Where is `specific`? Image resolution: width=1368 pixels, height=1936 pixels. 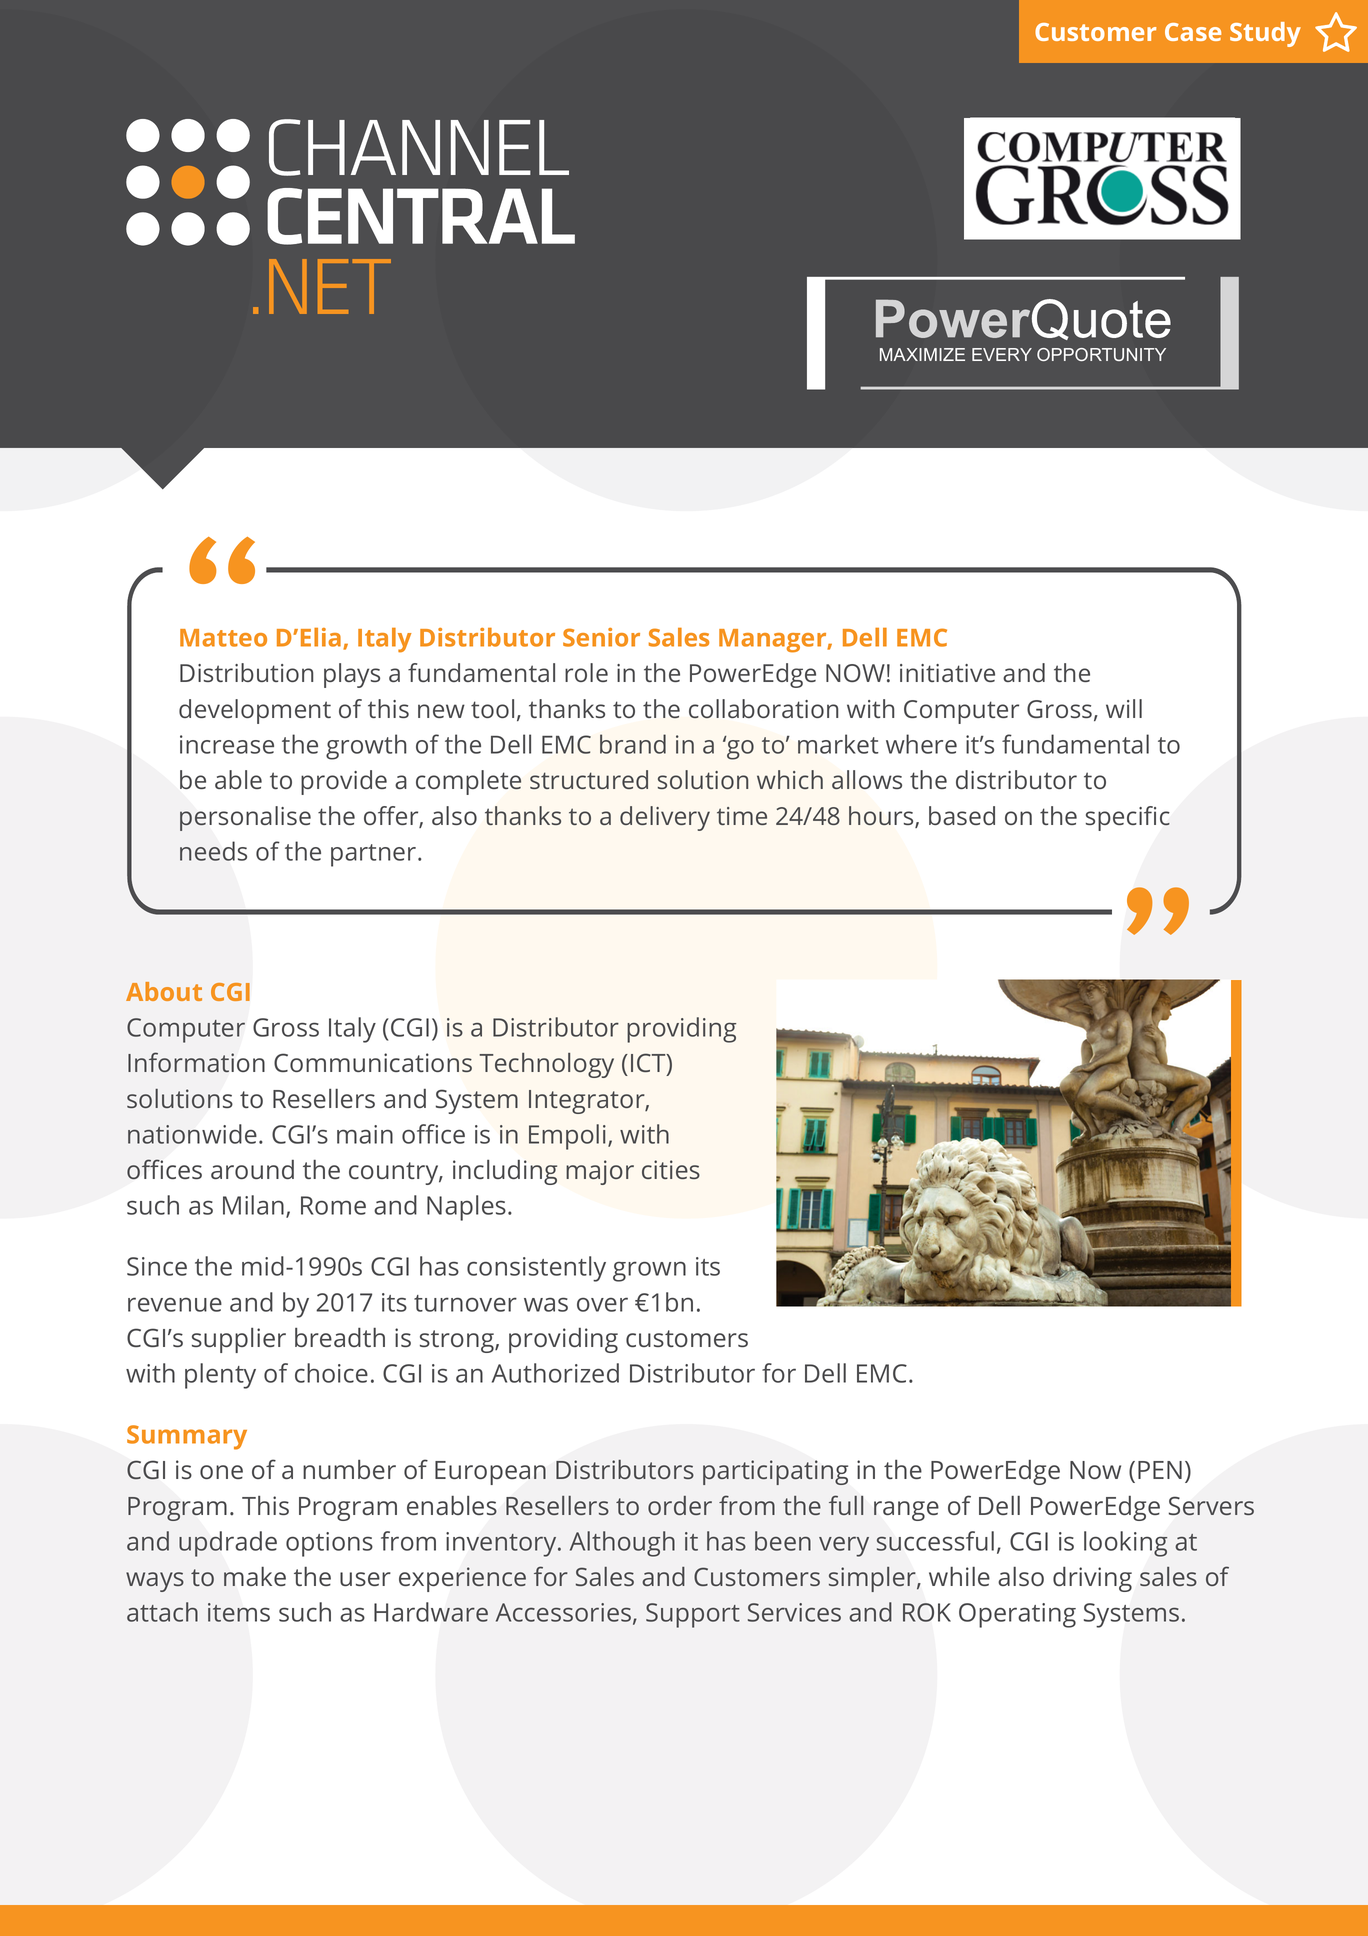 specific is located at coordinates (1128, 818).
